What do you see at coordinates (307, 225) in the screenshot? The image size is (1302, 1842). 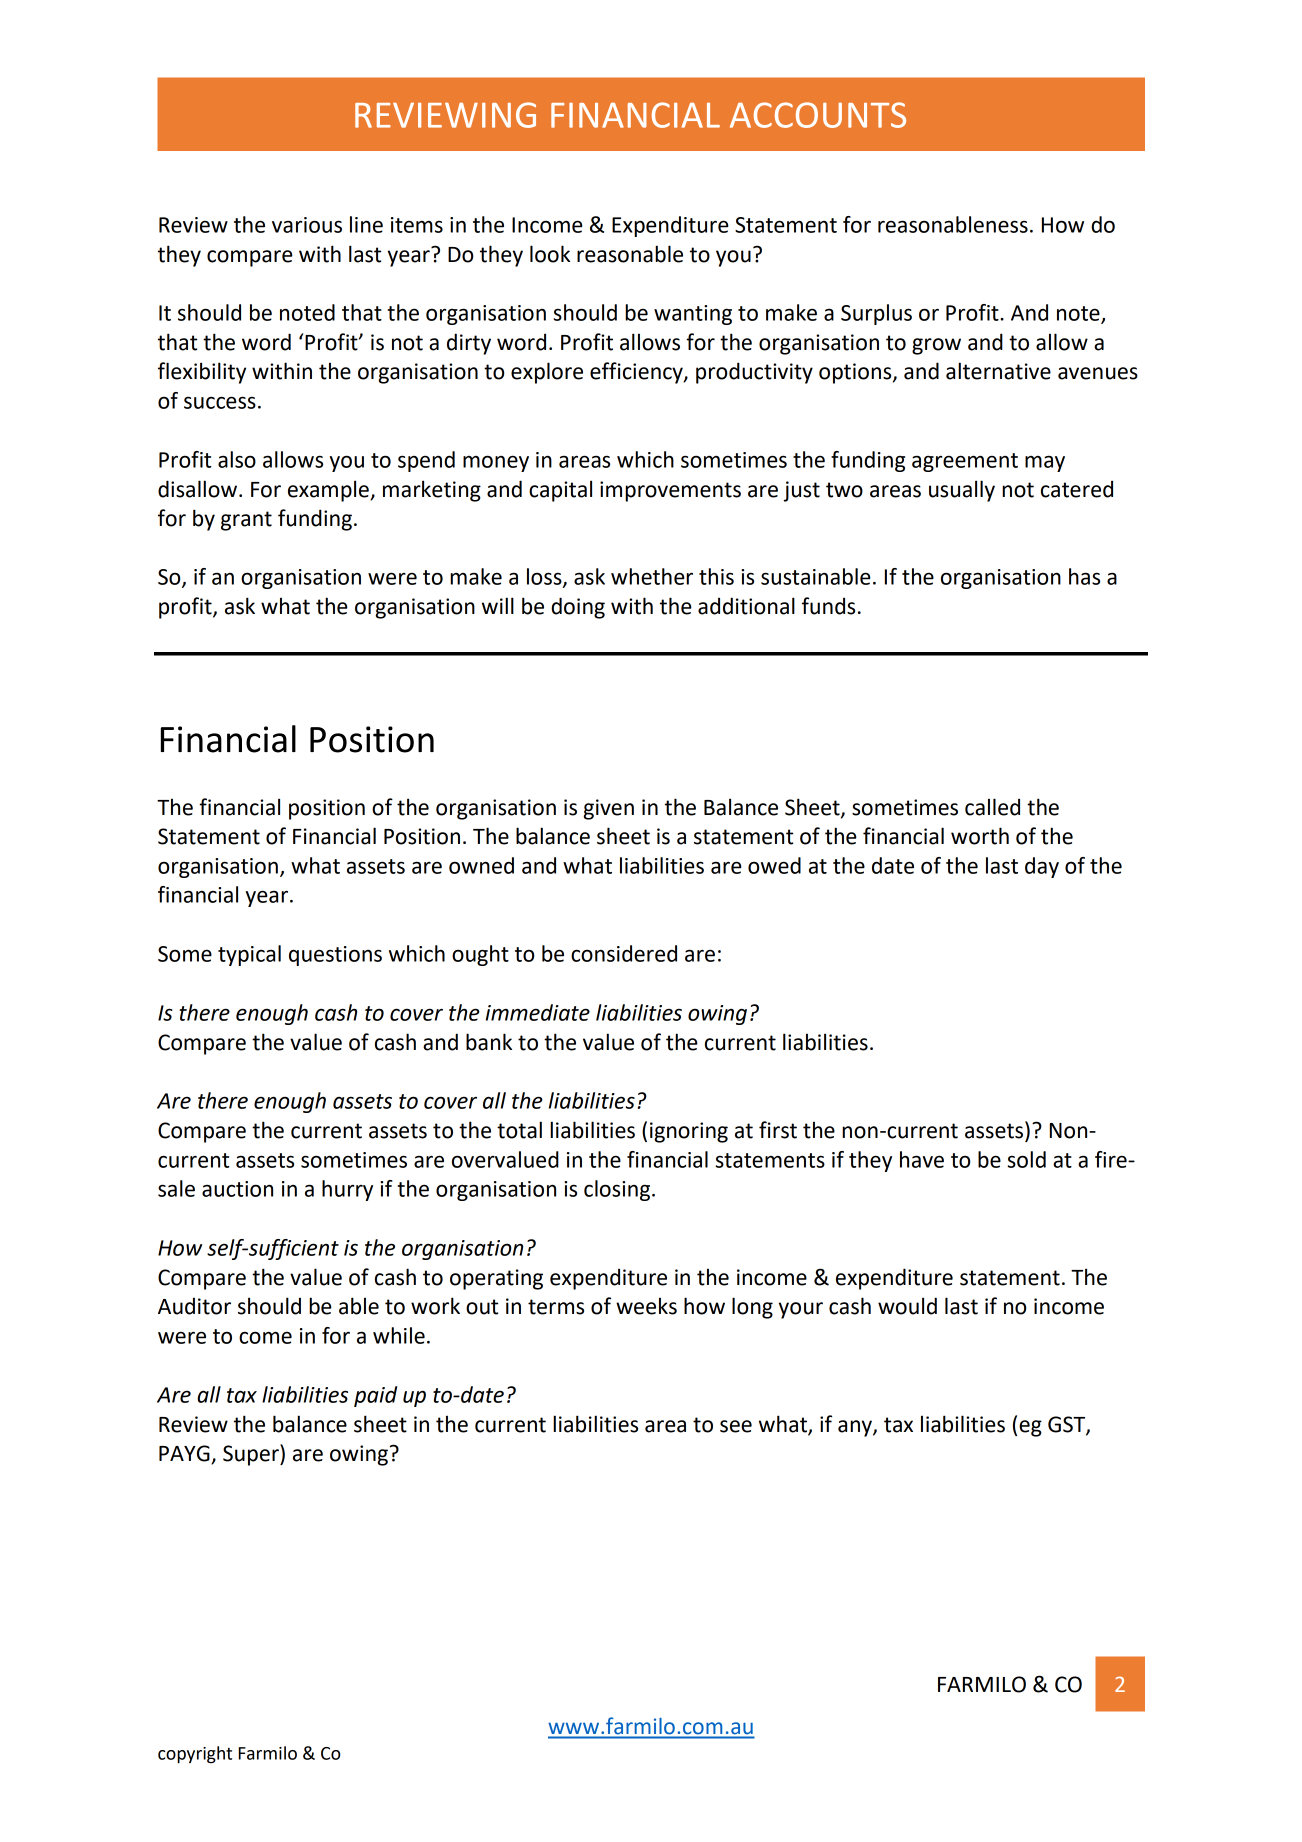 I see `various` at bounding box center [307, 225].
